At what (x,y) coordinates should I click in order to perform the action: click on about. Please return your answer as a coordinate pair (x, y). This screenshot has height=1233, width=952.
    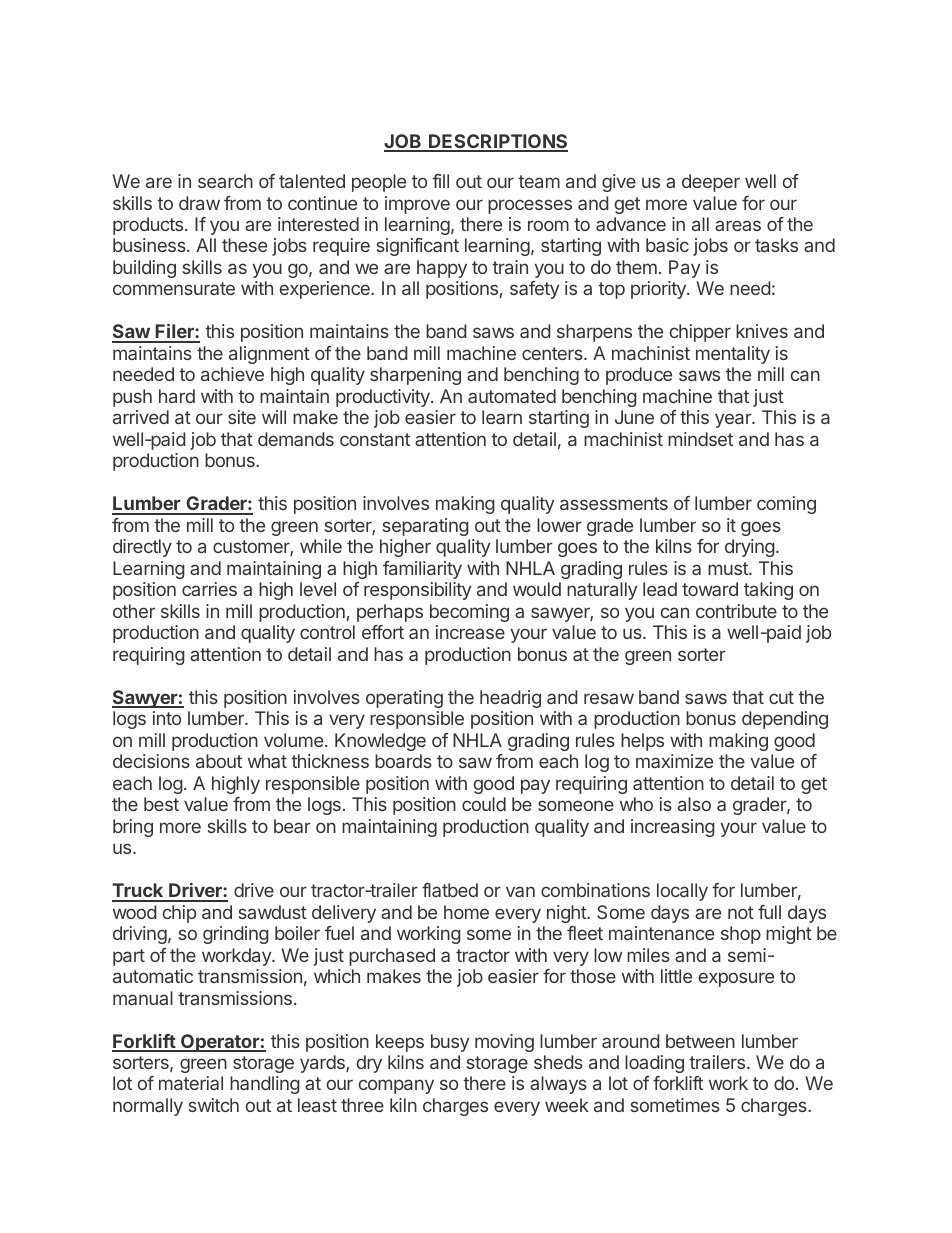
    Looking at the image, I should click on (219, 761).
